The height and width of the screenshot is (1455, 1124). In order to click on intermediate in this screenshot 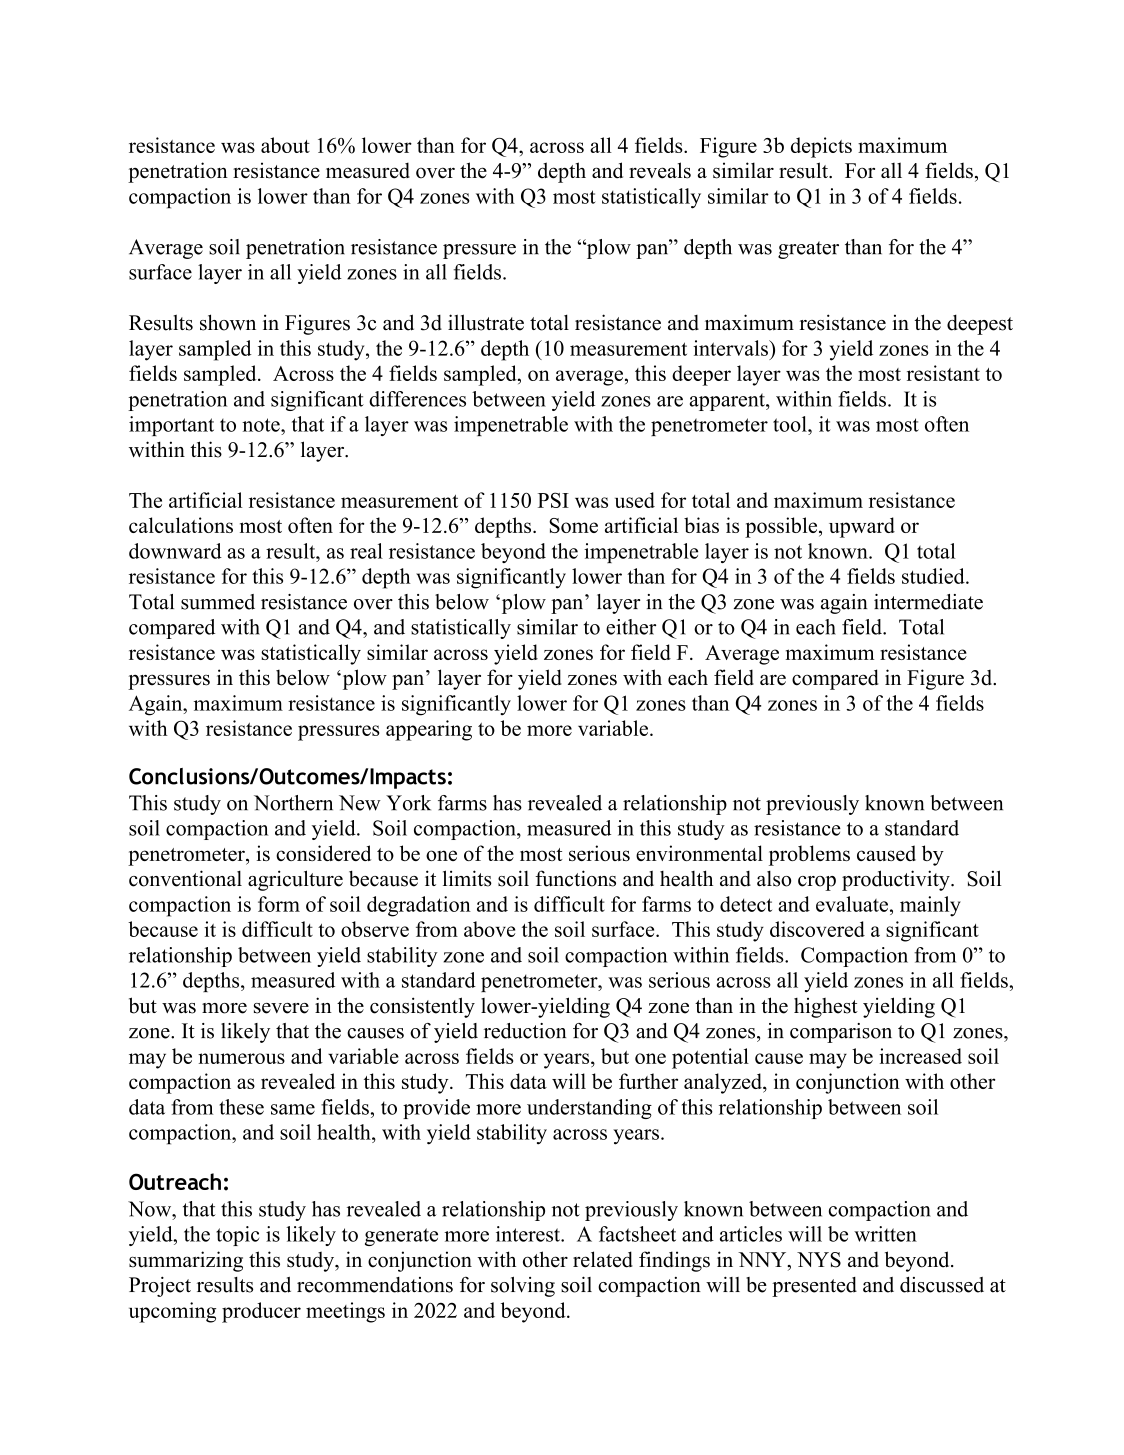, I will do `click(928, 602)`.
